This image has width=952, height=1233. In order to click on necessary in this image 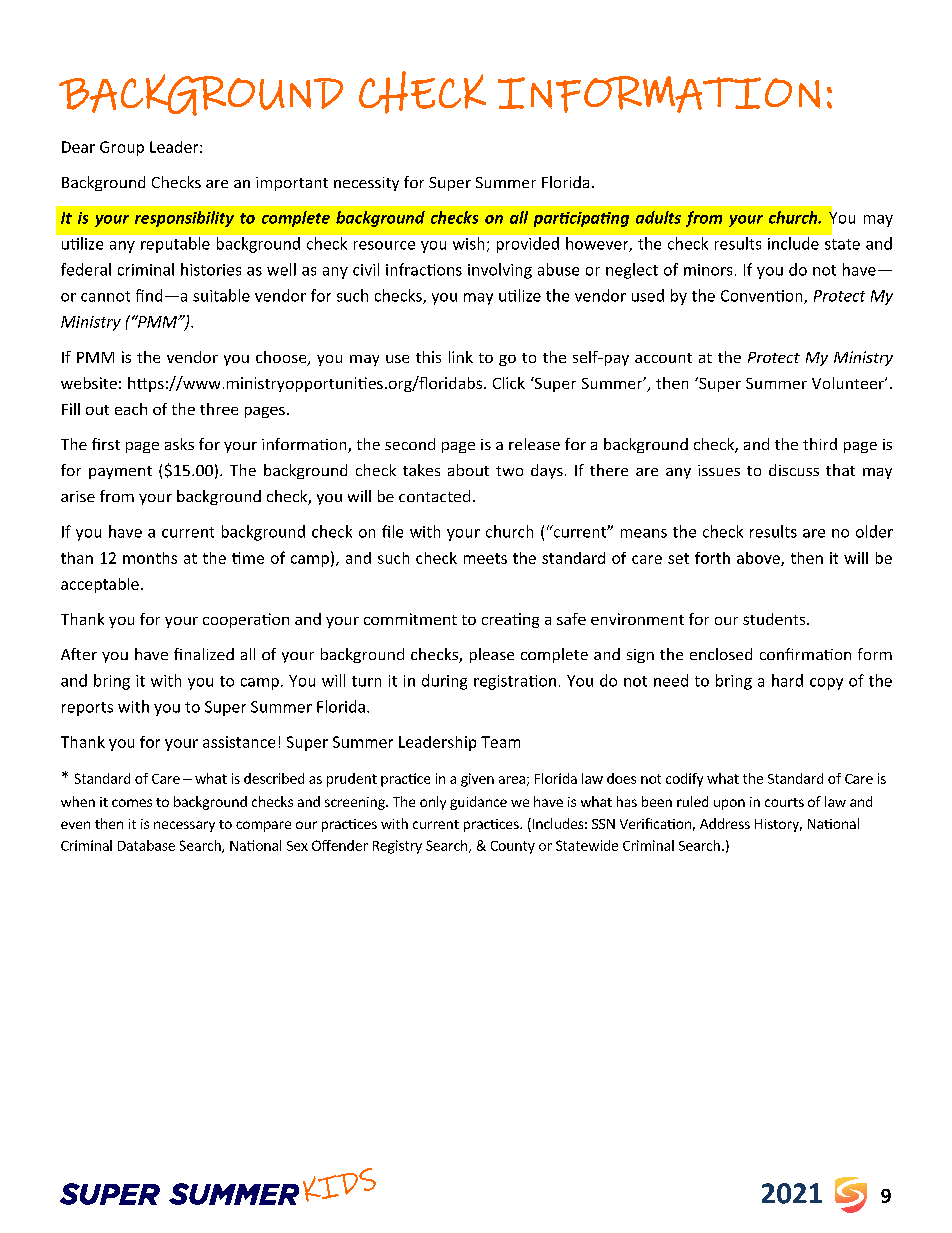, I will do `click(184, 826)`.
